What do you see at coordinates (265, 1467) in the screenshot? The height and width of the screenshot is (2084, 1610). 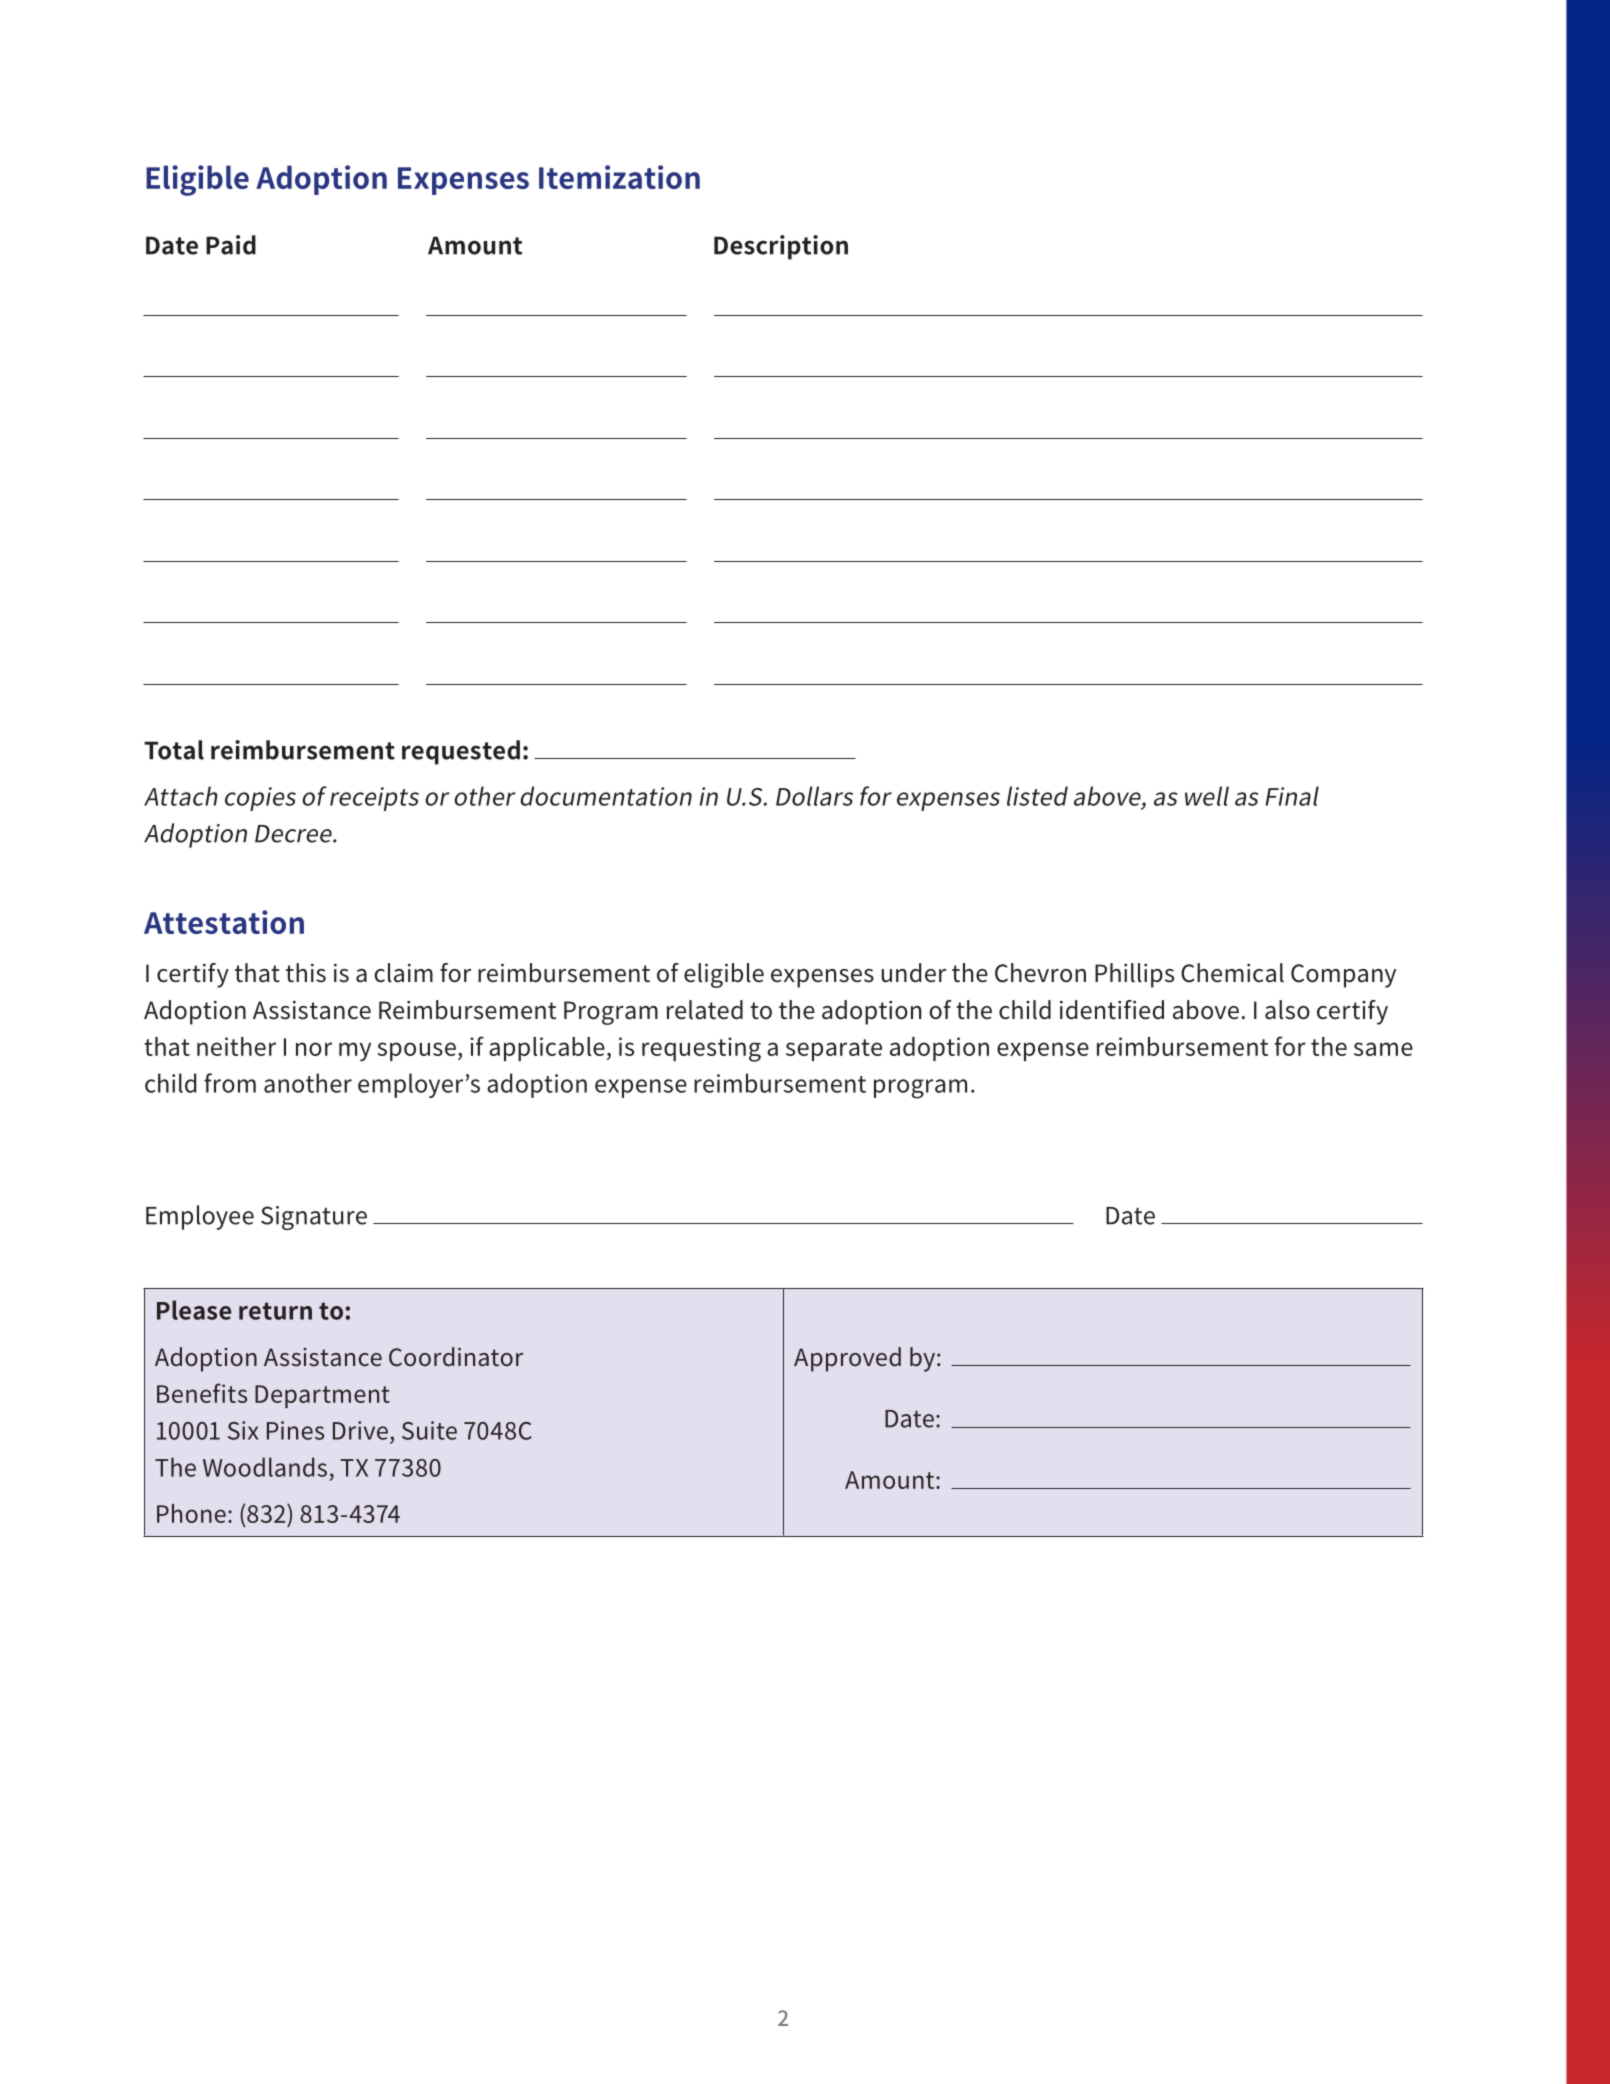 I see `Woodlands` at bounding box center [265, 1467].
